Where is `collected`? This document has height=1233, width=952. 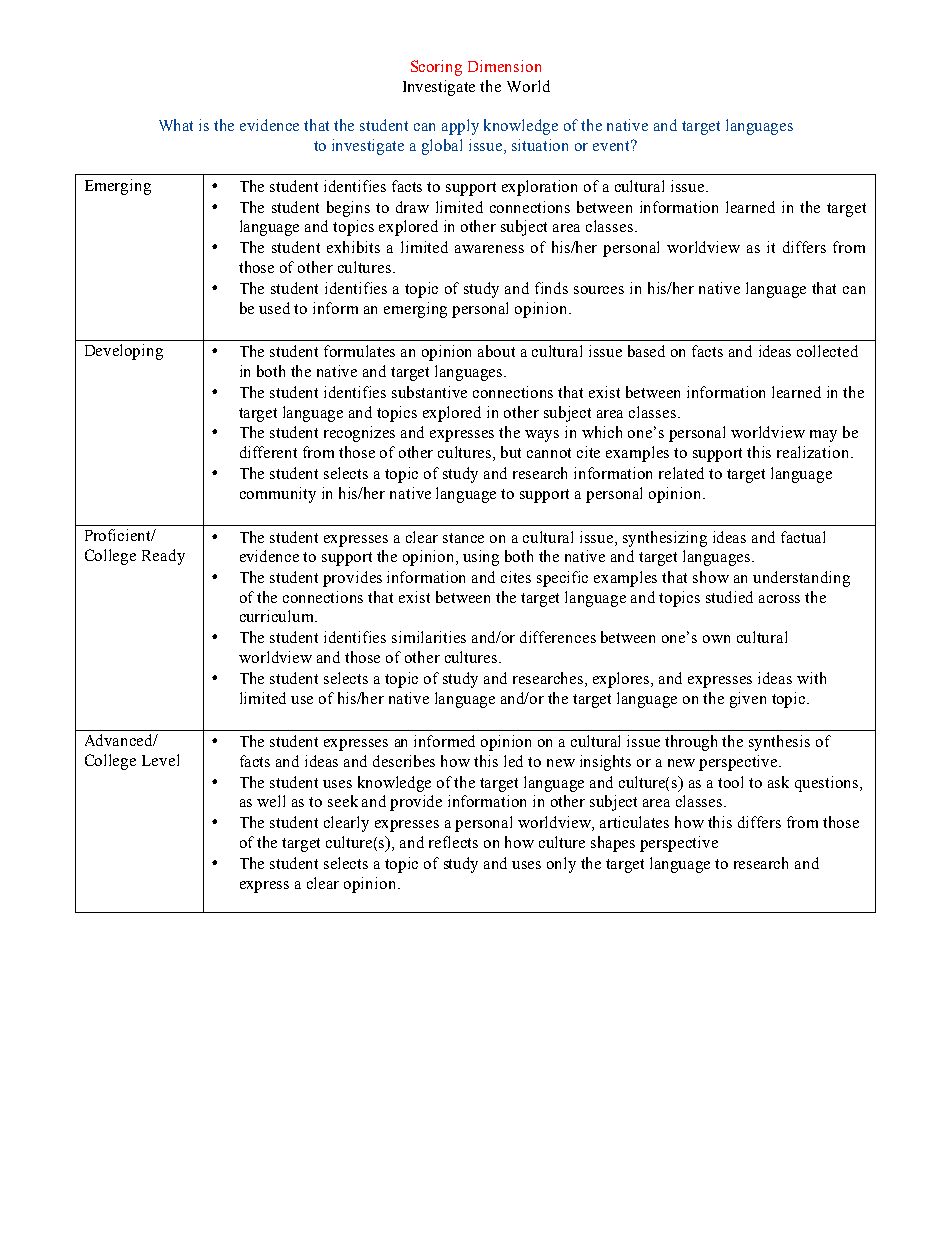 collected is located at coordinates (827, 351).
